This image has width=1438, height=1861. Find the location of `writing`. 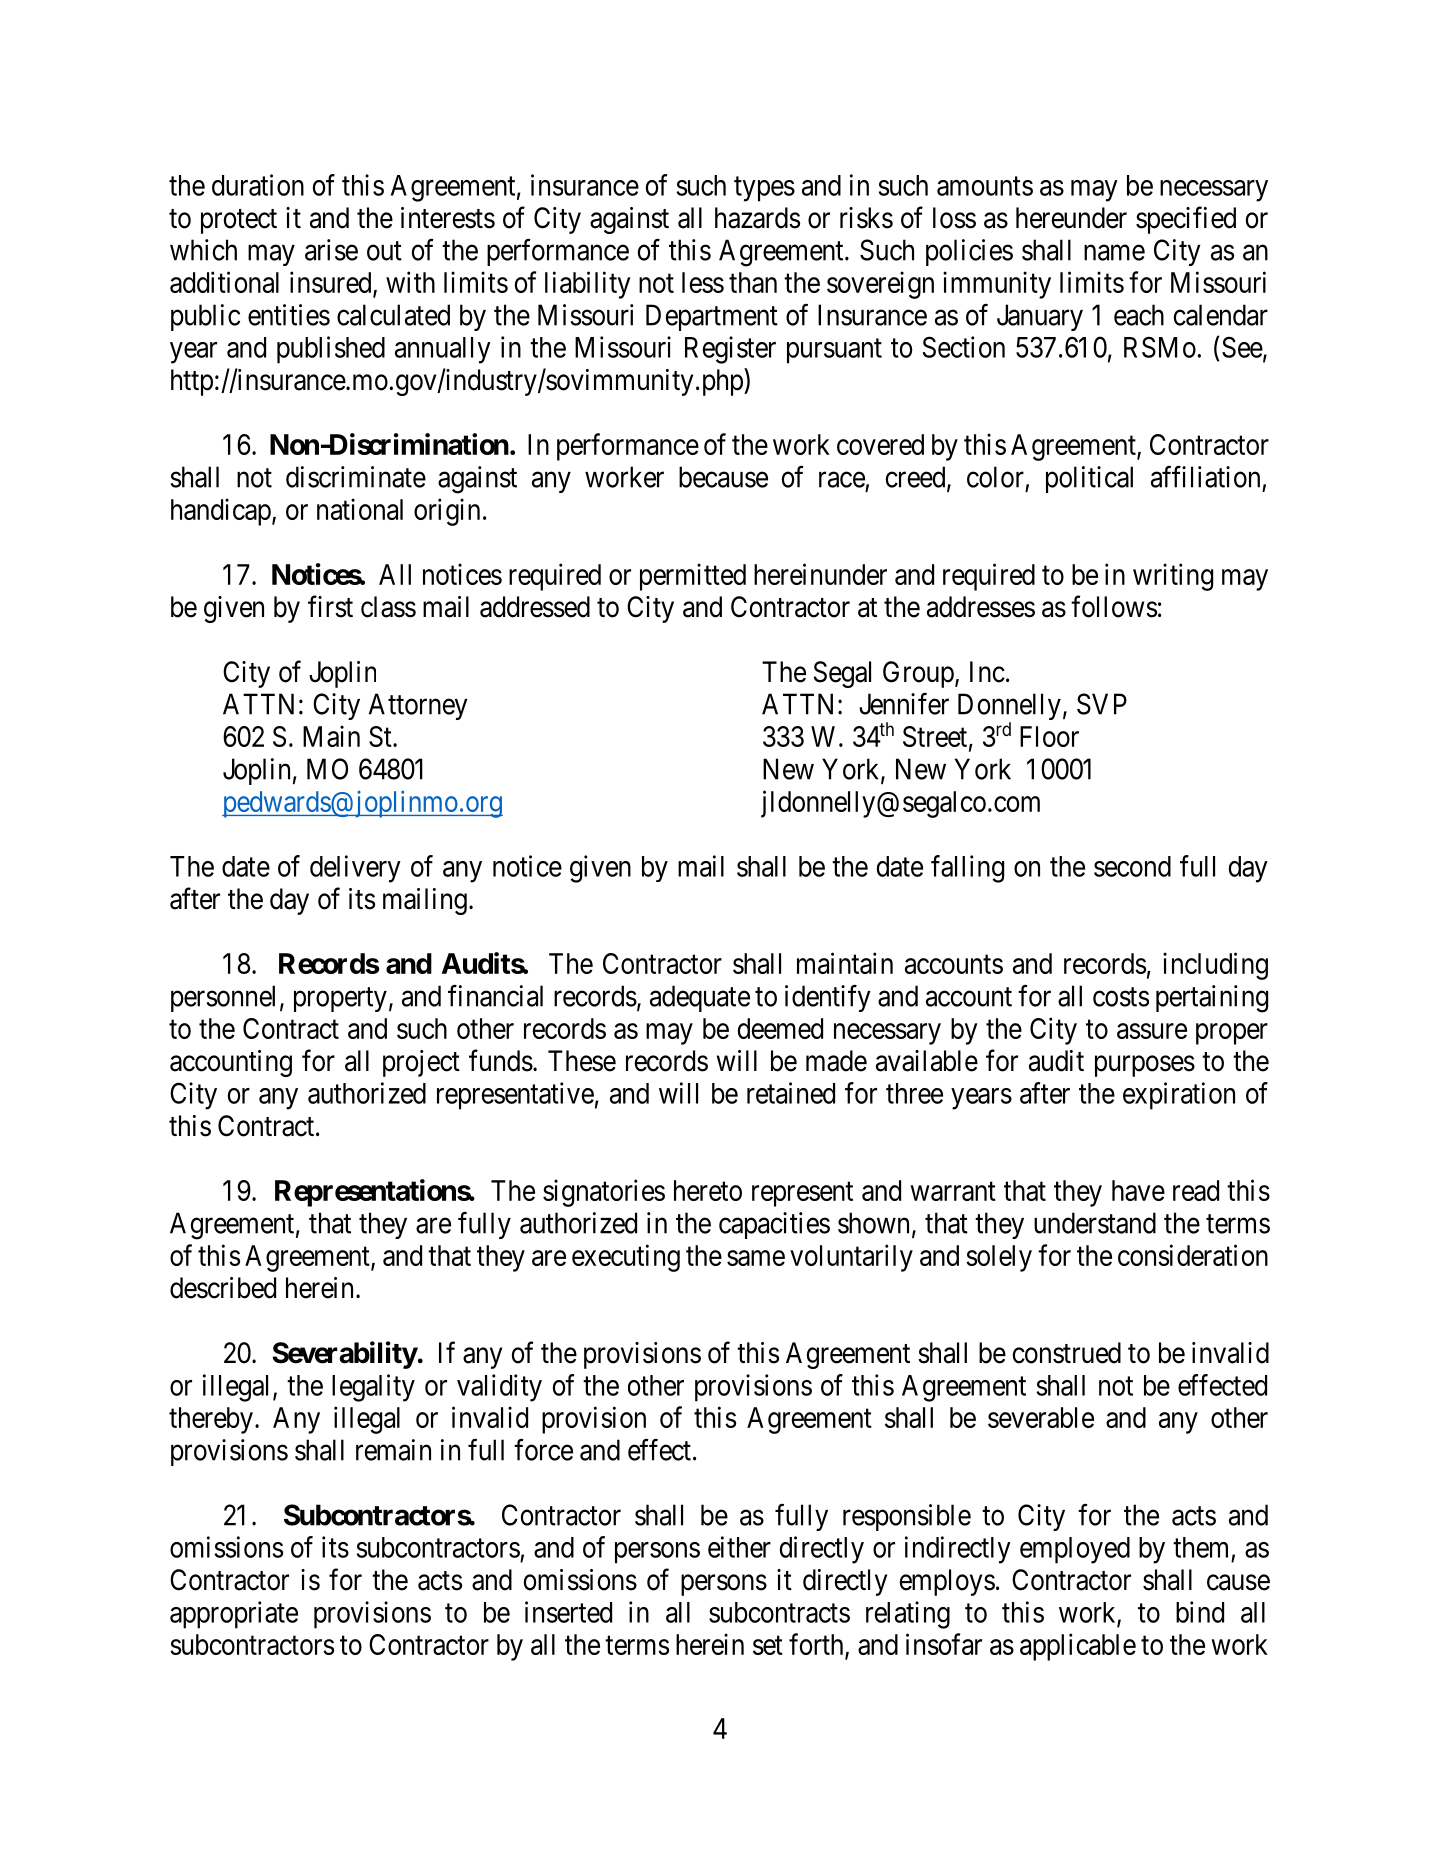

writing is located at coordinates (1173, 577).
